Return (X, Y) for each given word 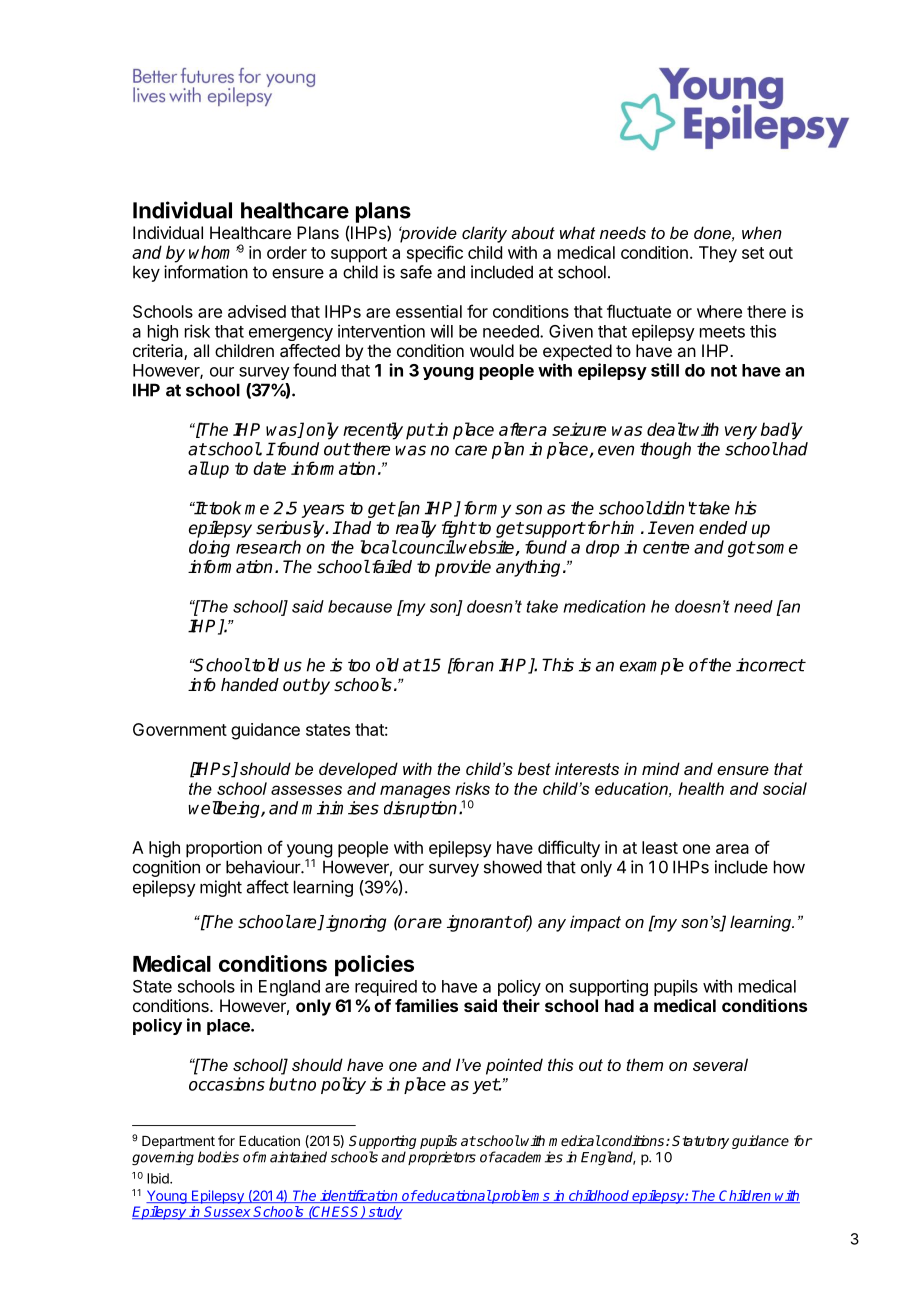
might (221, 888)
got (741, 549)
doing (209, 548)
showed (513, 867)
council (426, 547)
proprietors (442, 1158)
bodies (218, 1157)
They (718, 254)
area (732, 849)
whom (213, 252)
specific (435, 254)
